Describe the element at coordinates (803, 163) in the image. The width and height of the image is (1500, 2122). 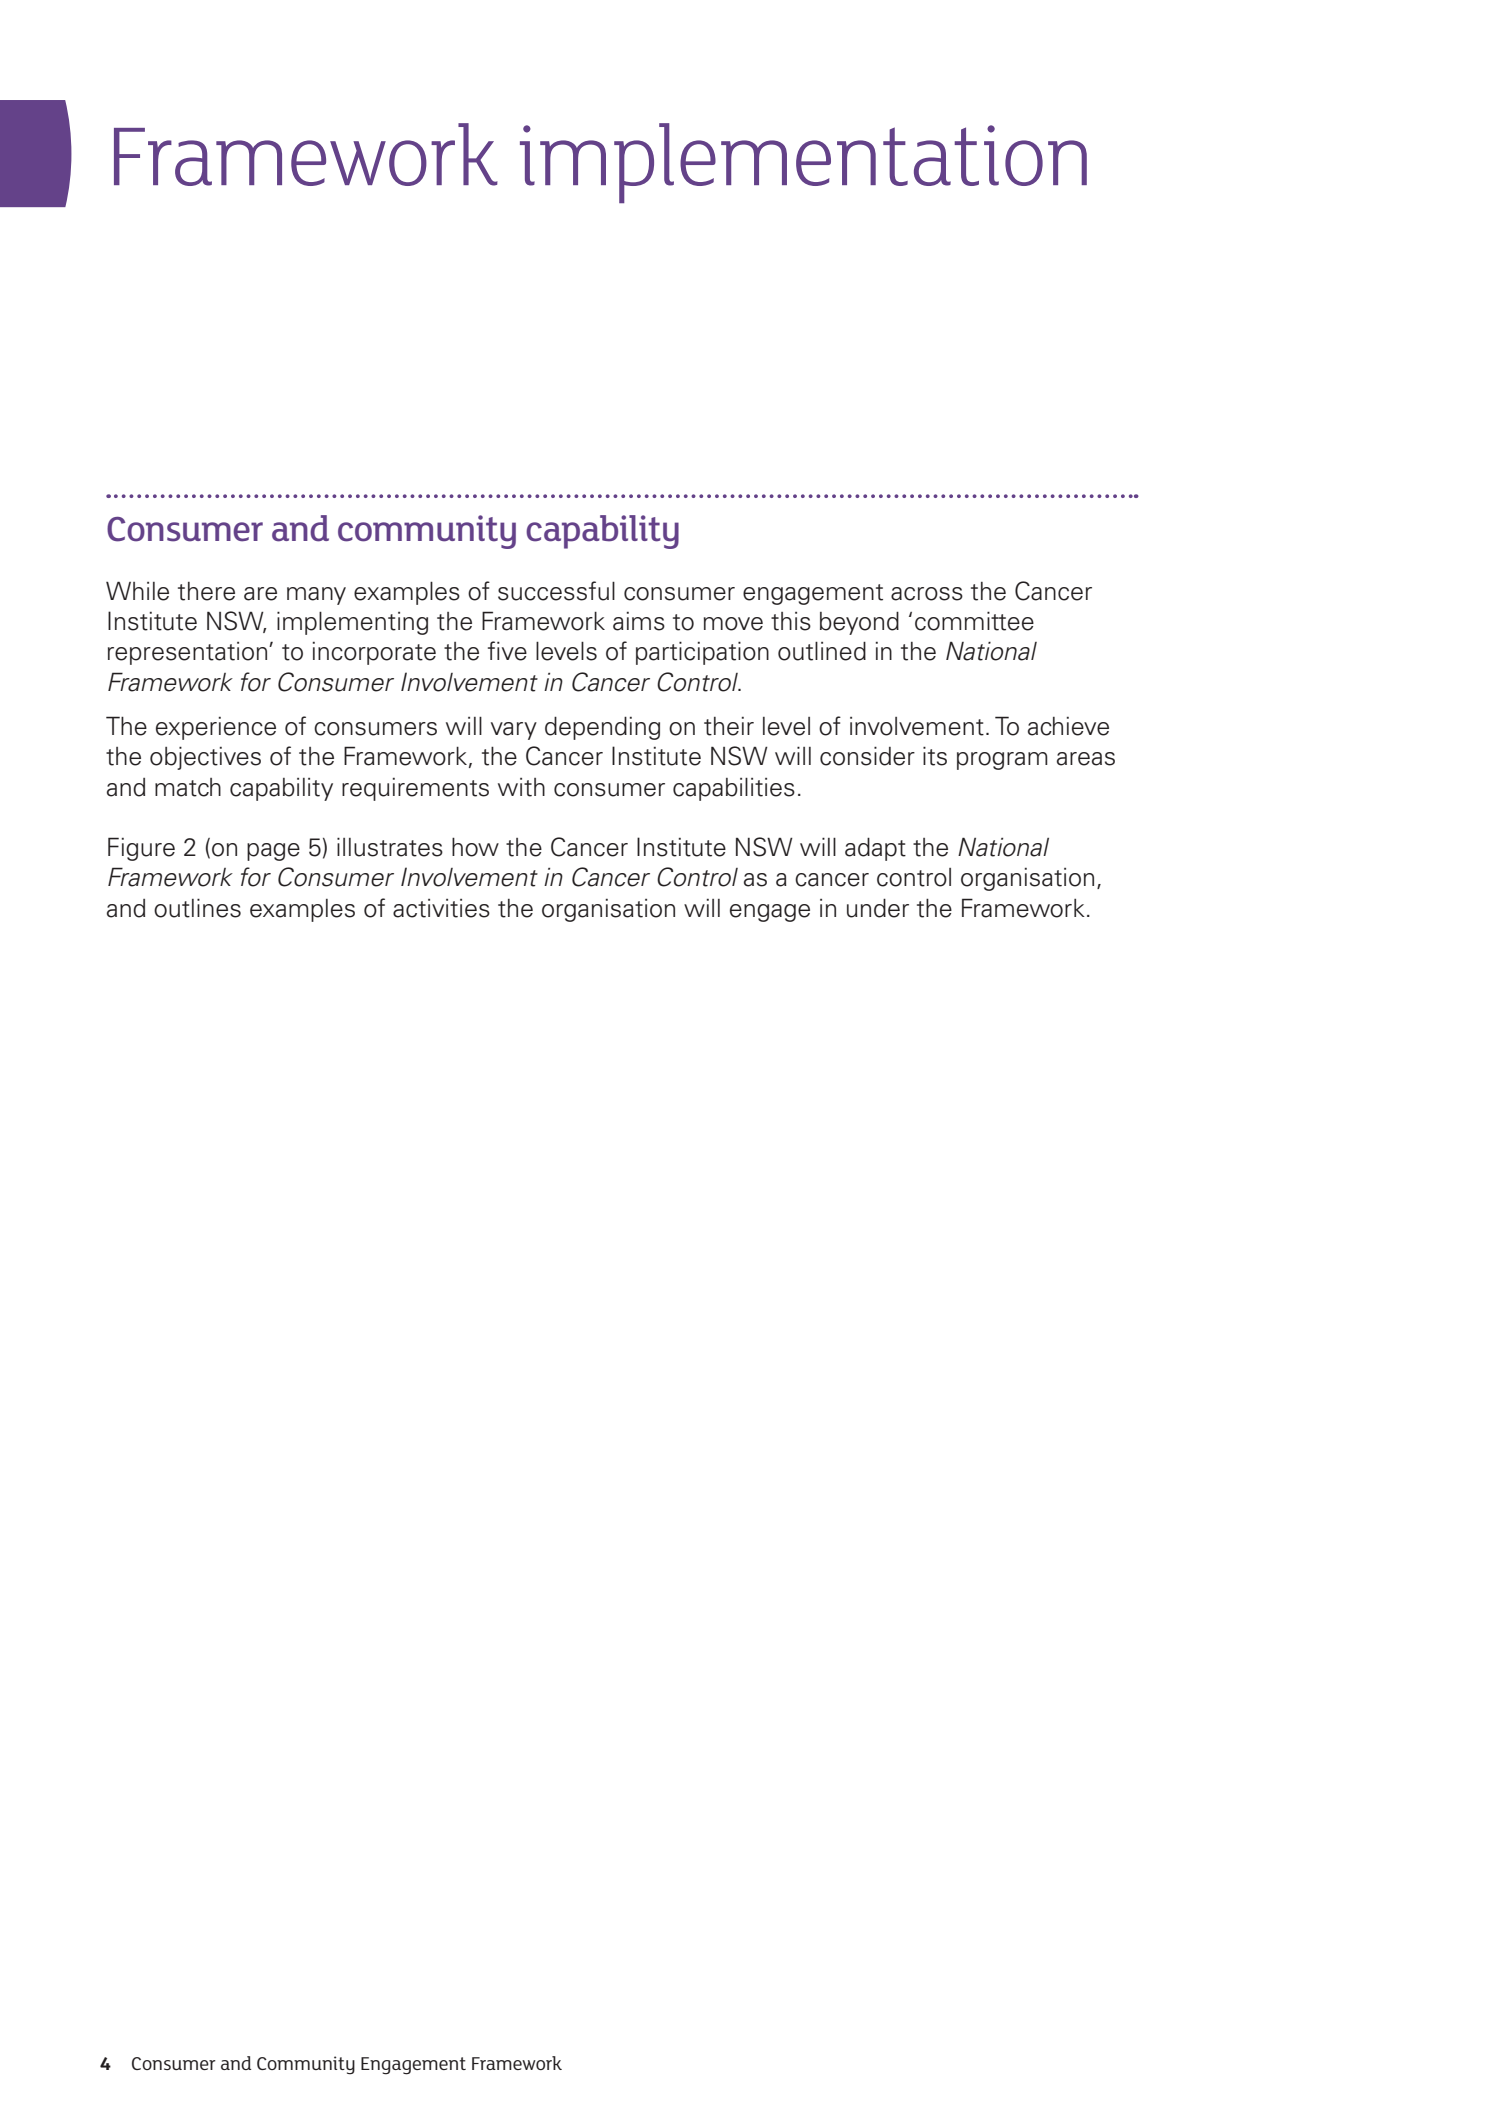
I see `implementation` at that location.
